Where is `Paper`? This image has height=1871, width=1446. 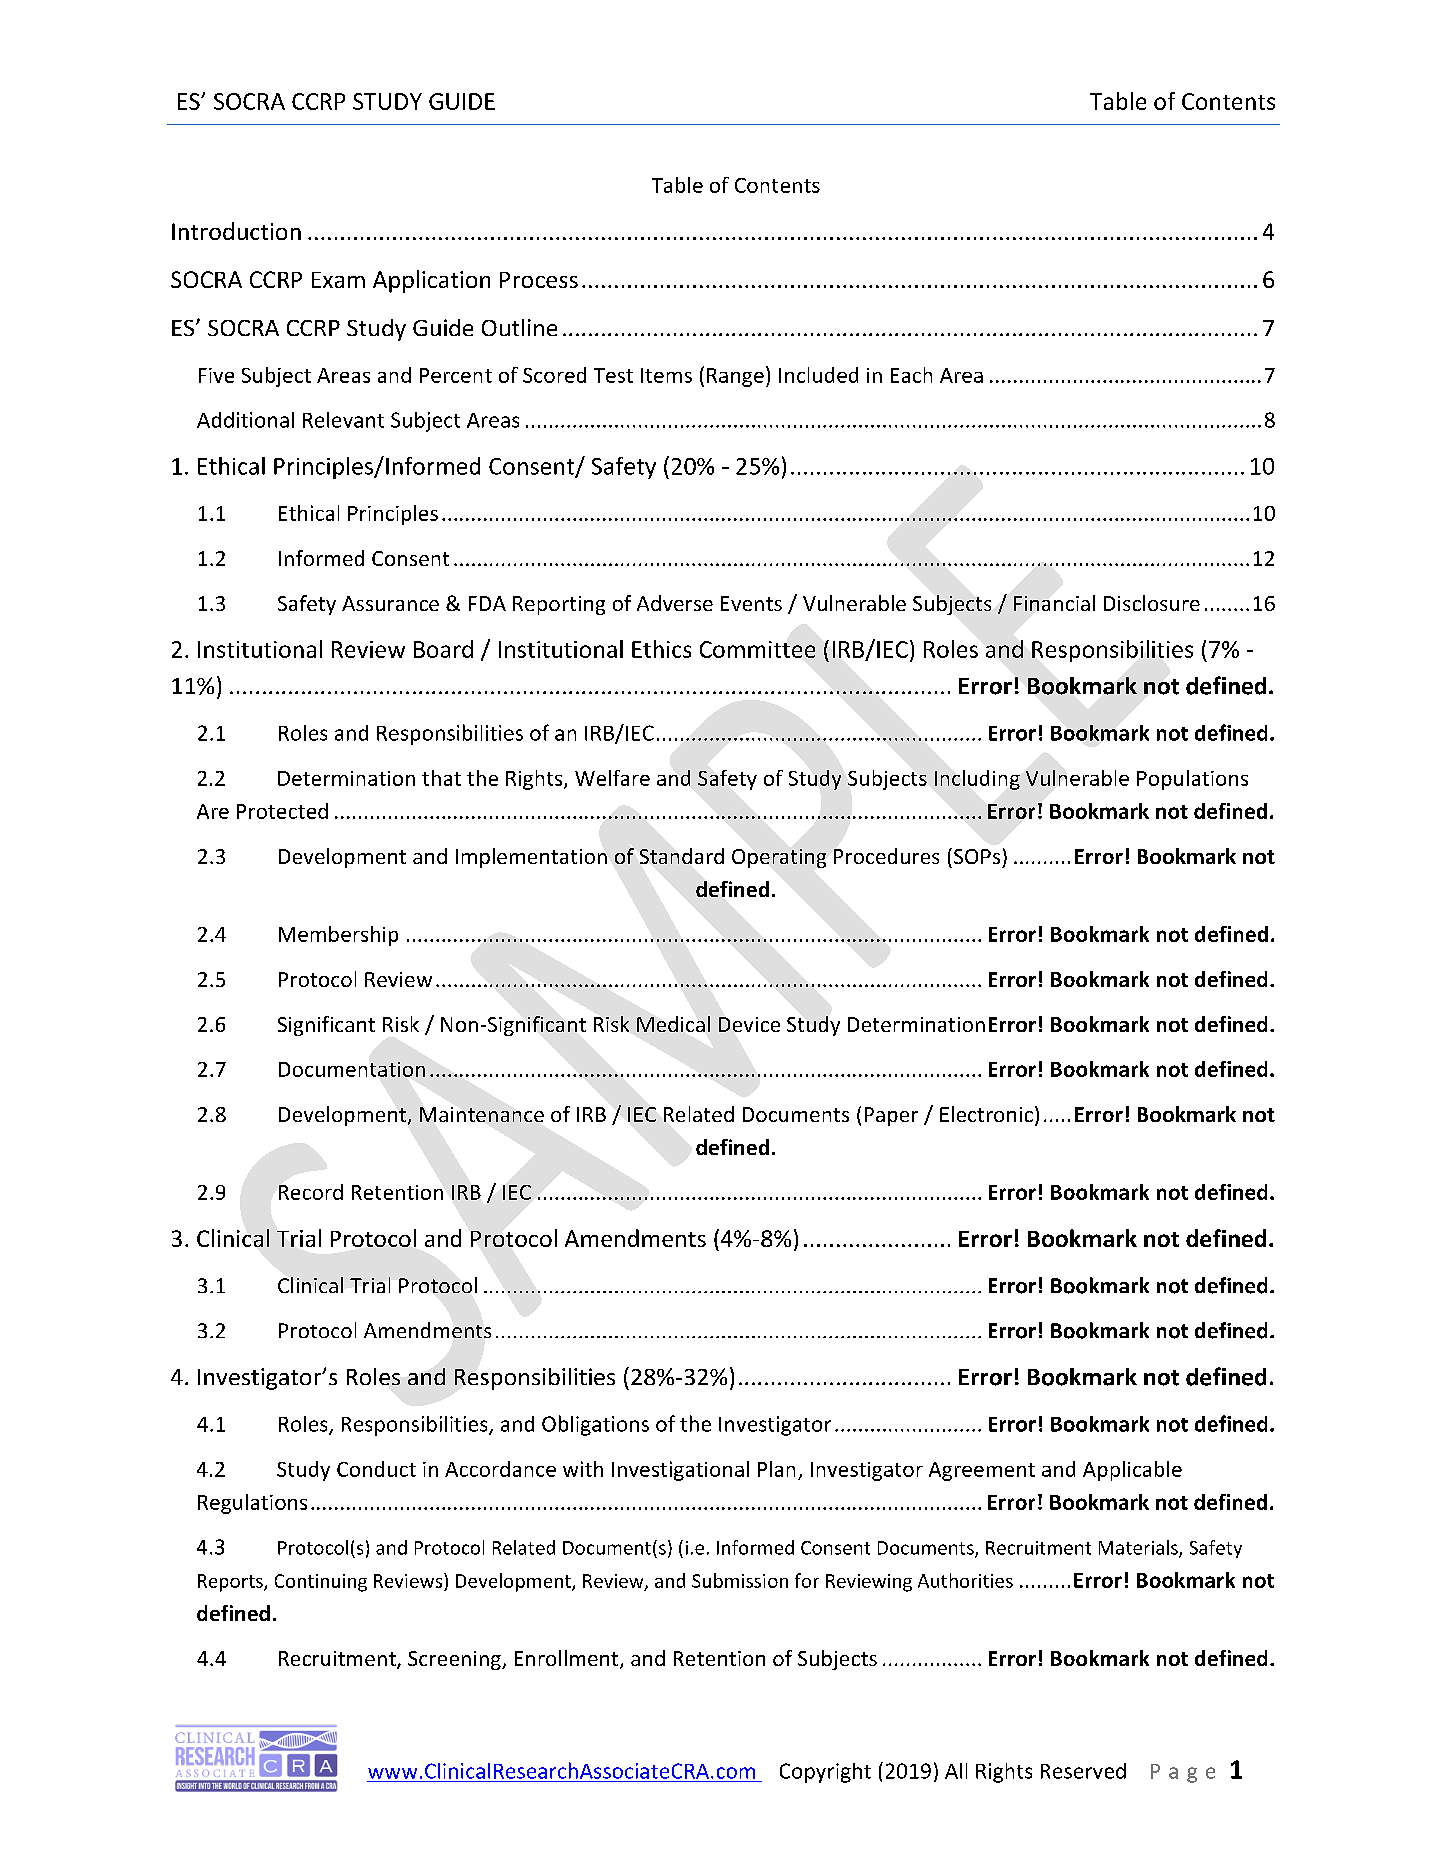
Paper is located at coordinates (891, 1116).
